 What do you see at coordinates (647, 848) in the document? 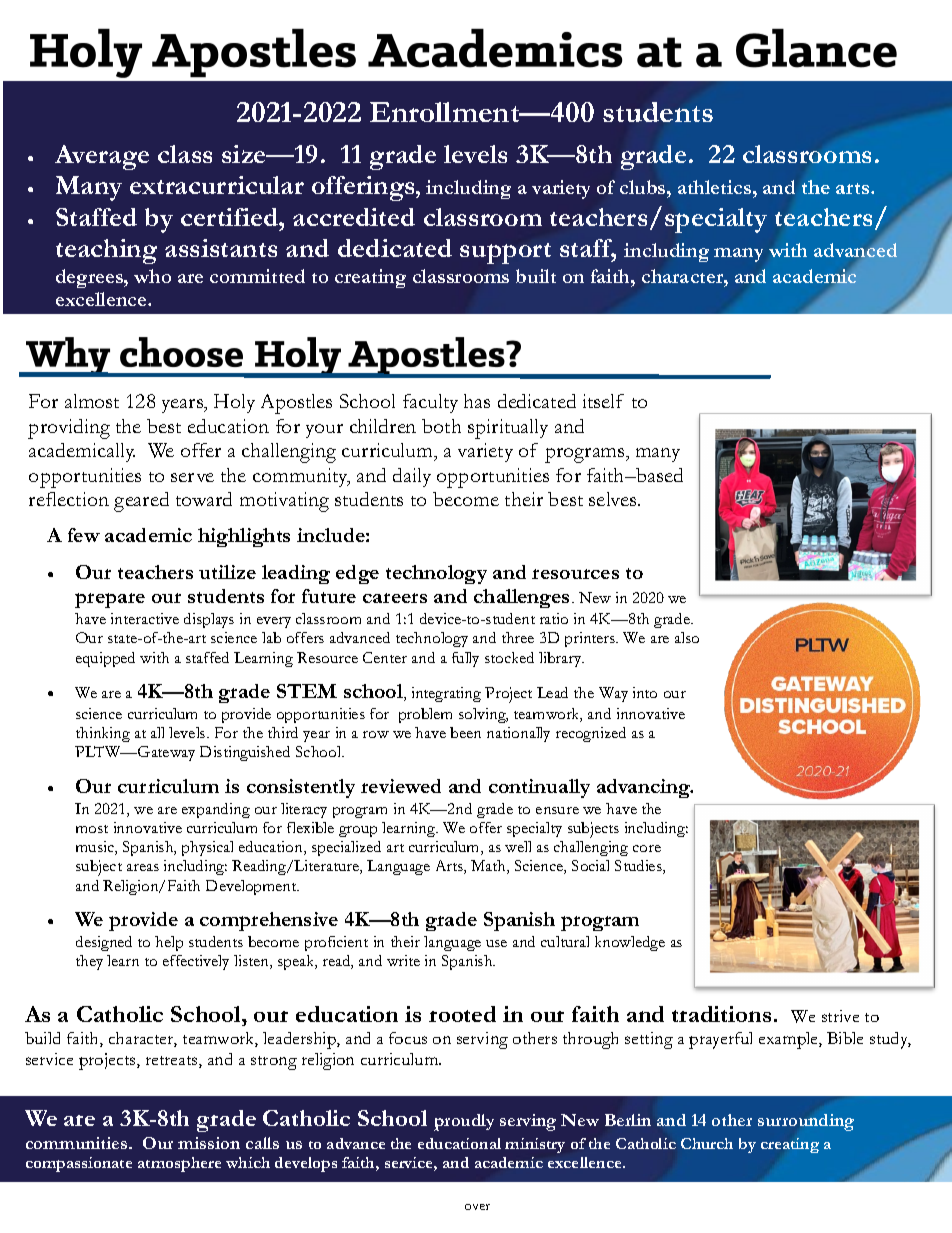
I see `core` at bounding box center [647, 848].
